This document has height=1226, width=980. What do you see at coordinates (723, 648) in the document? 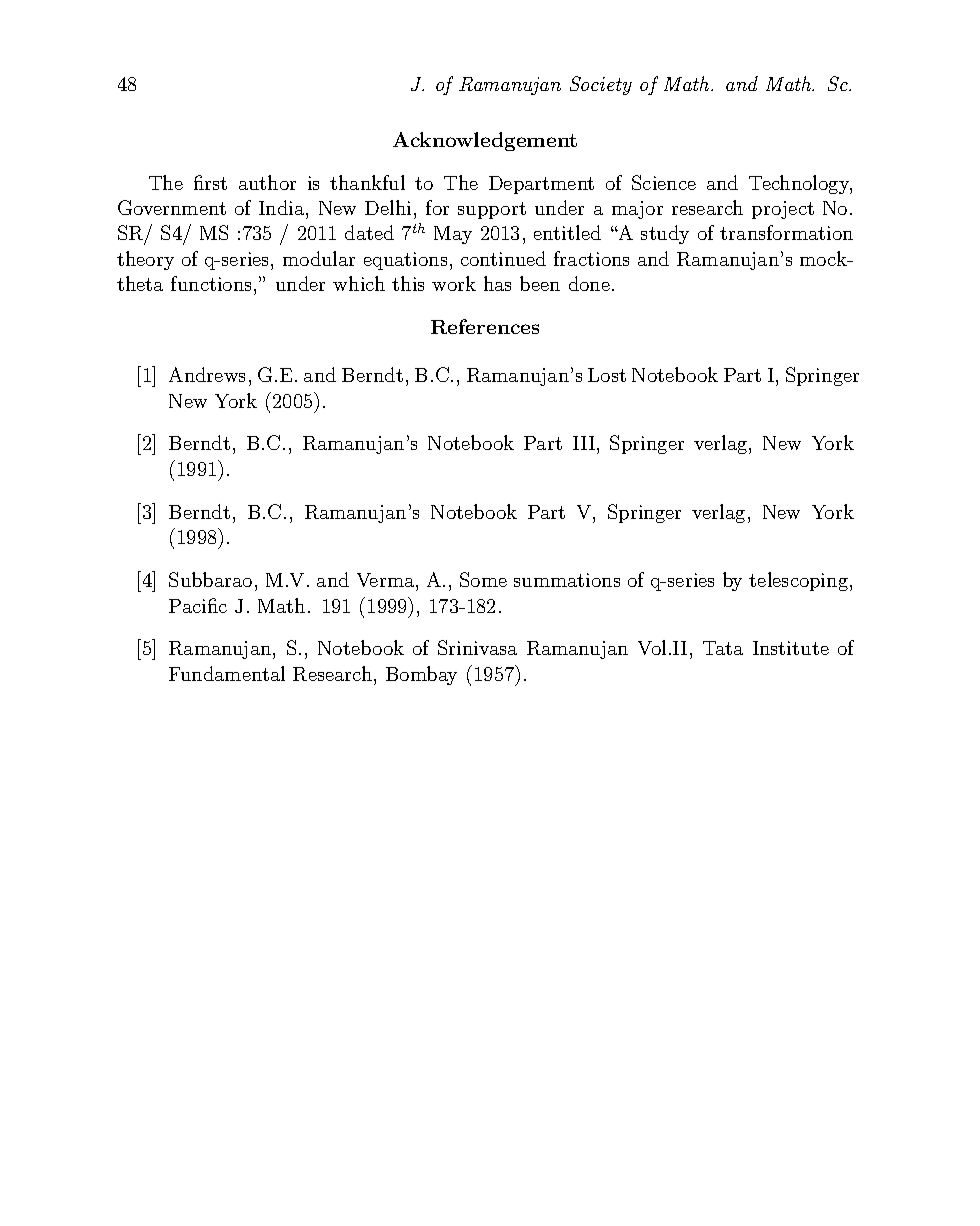
I see `Tata` at bounding box center [723, 648].
